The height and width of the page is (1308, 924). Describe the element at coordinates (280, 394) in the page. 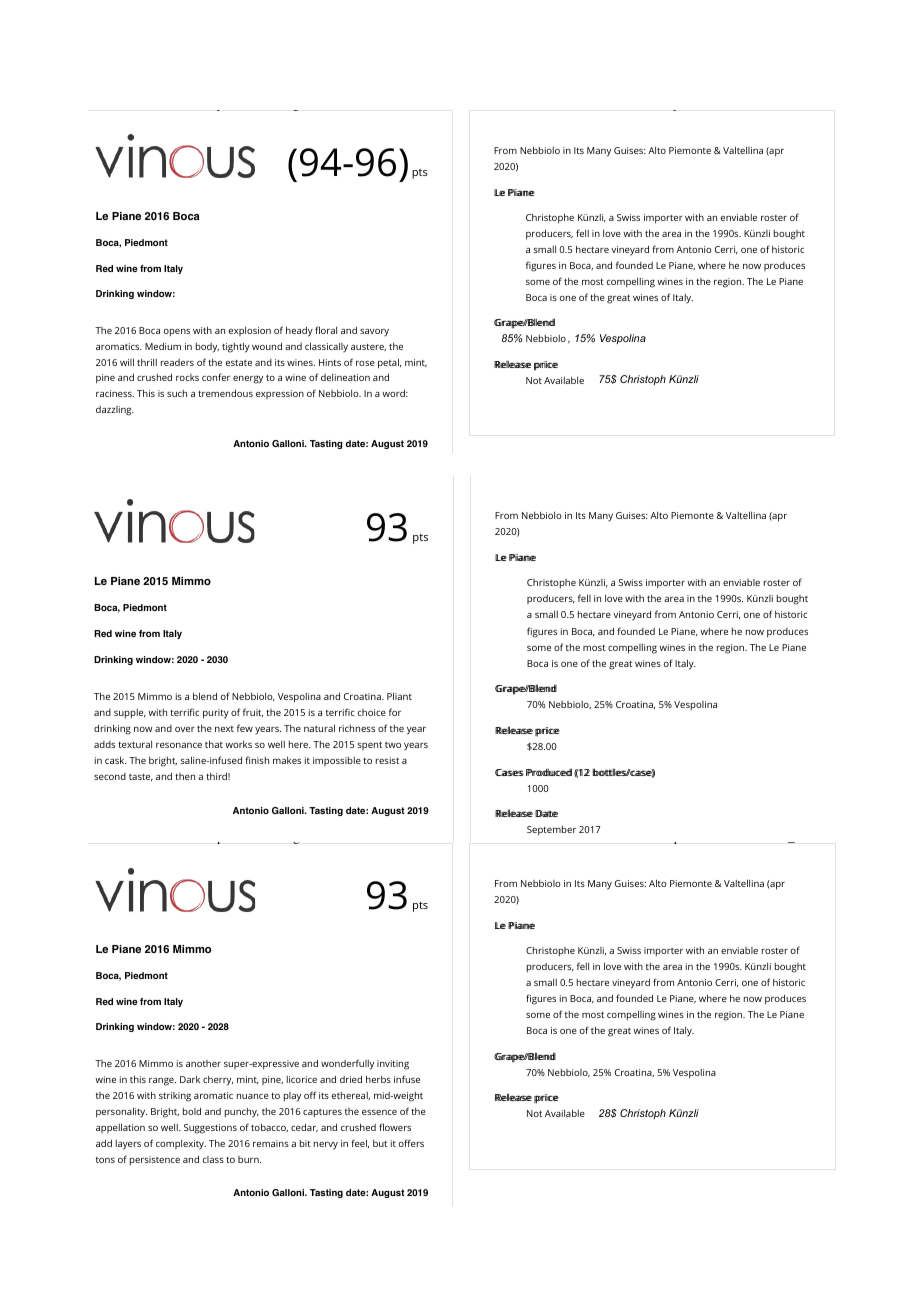

I see `expression` at that location.
